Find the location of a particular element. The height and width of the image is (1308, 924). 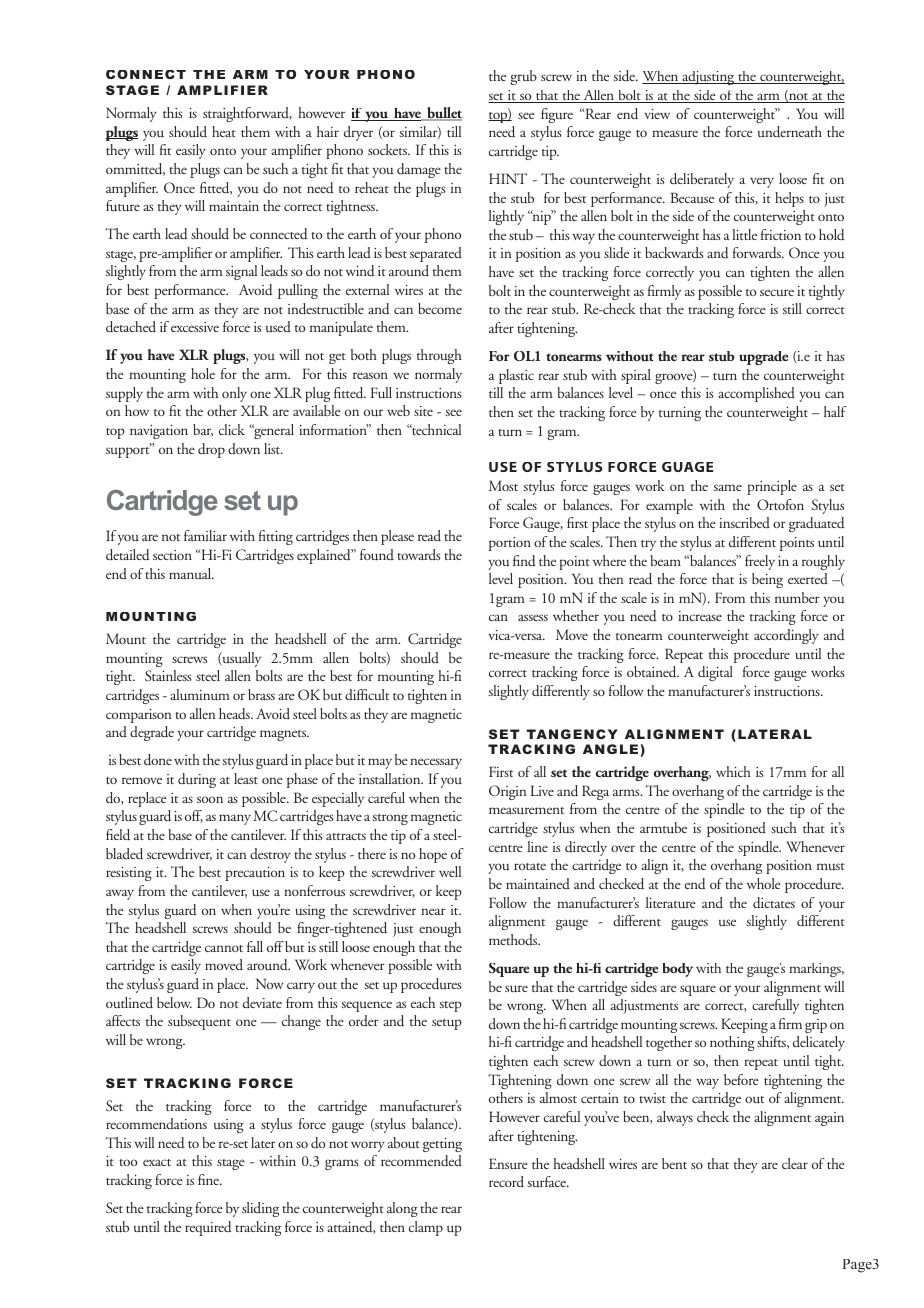

bullet is located at coordinates (443, 114).
